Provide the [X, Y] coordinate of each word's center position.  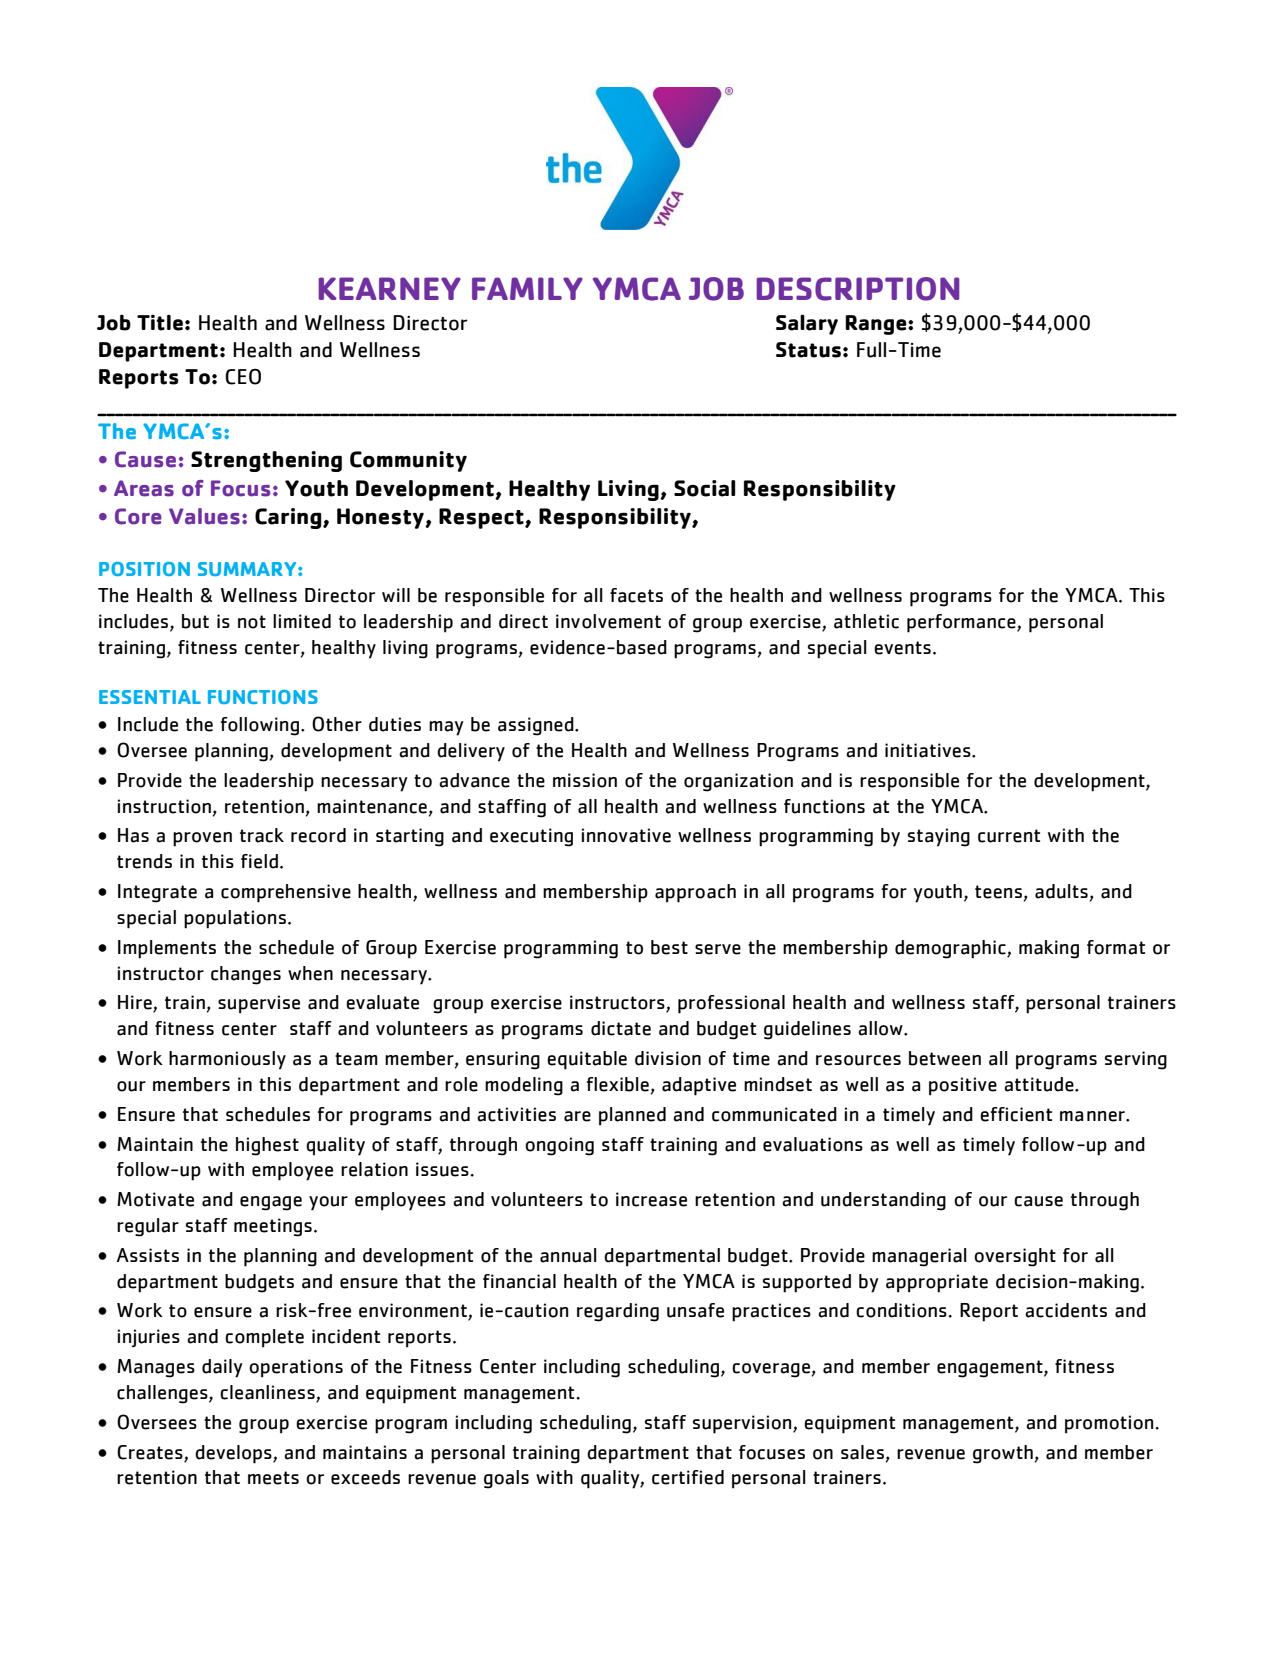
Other [337, 724]
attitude [1040, 1084]
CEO [243, 377]
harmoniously [227, 1060]
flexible [618, 1084]
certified [688, 1477]
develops [234, 1454]
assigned [537, 726]
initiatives [929, 750]
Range [877, 325]
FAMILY [527, 288]
